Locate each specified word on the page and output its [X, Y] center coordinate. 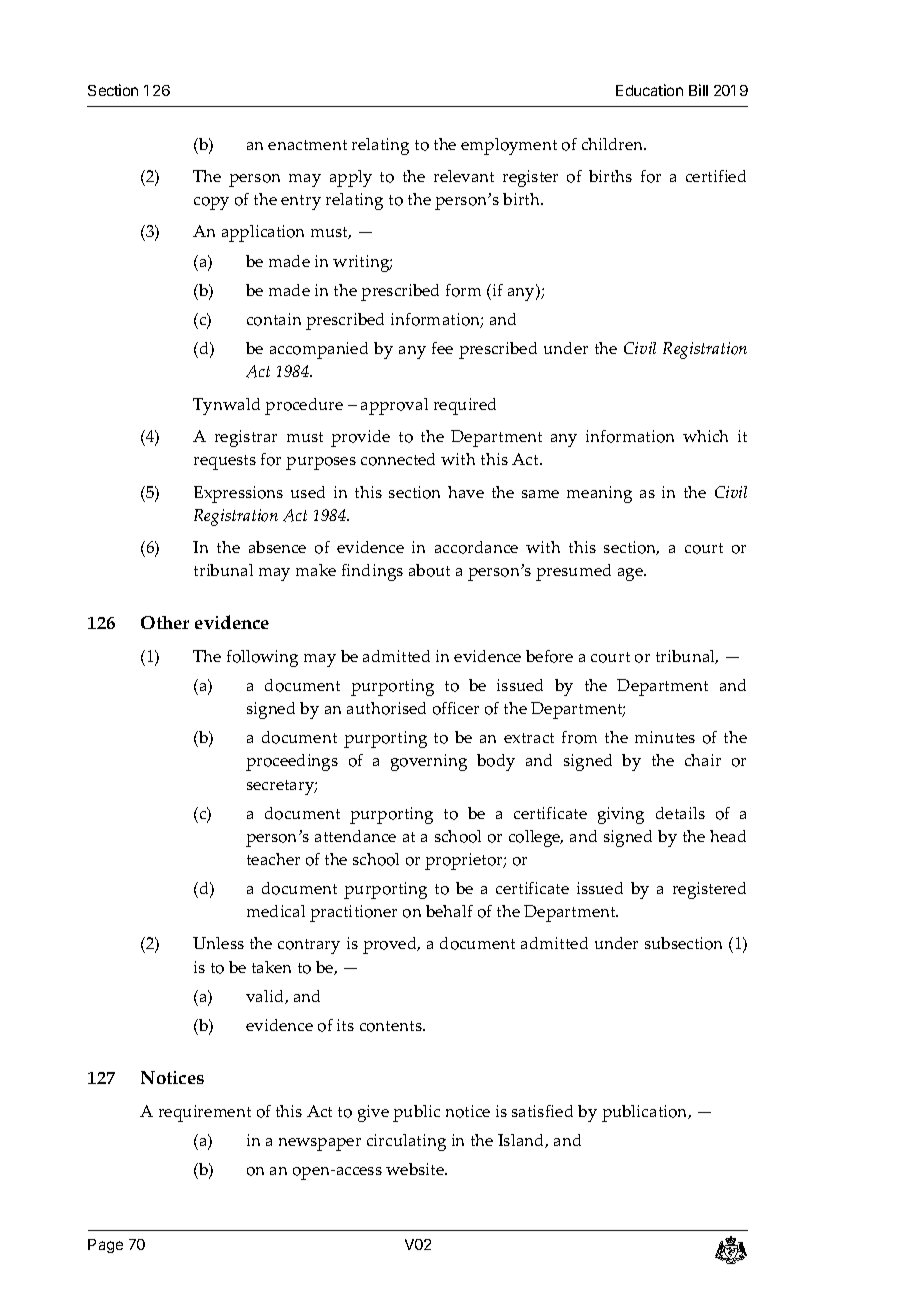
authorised [386, 708]
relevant [464, 176]
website [416, 1169]
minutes [665, 737]
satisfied [542, 1111]
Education [649, 90]
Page [105, 1246]
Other [165, 622]
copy [211, 203]
